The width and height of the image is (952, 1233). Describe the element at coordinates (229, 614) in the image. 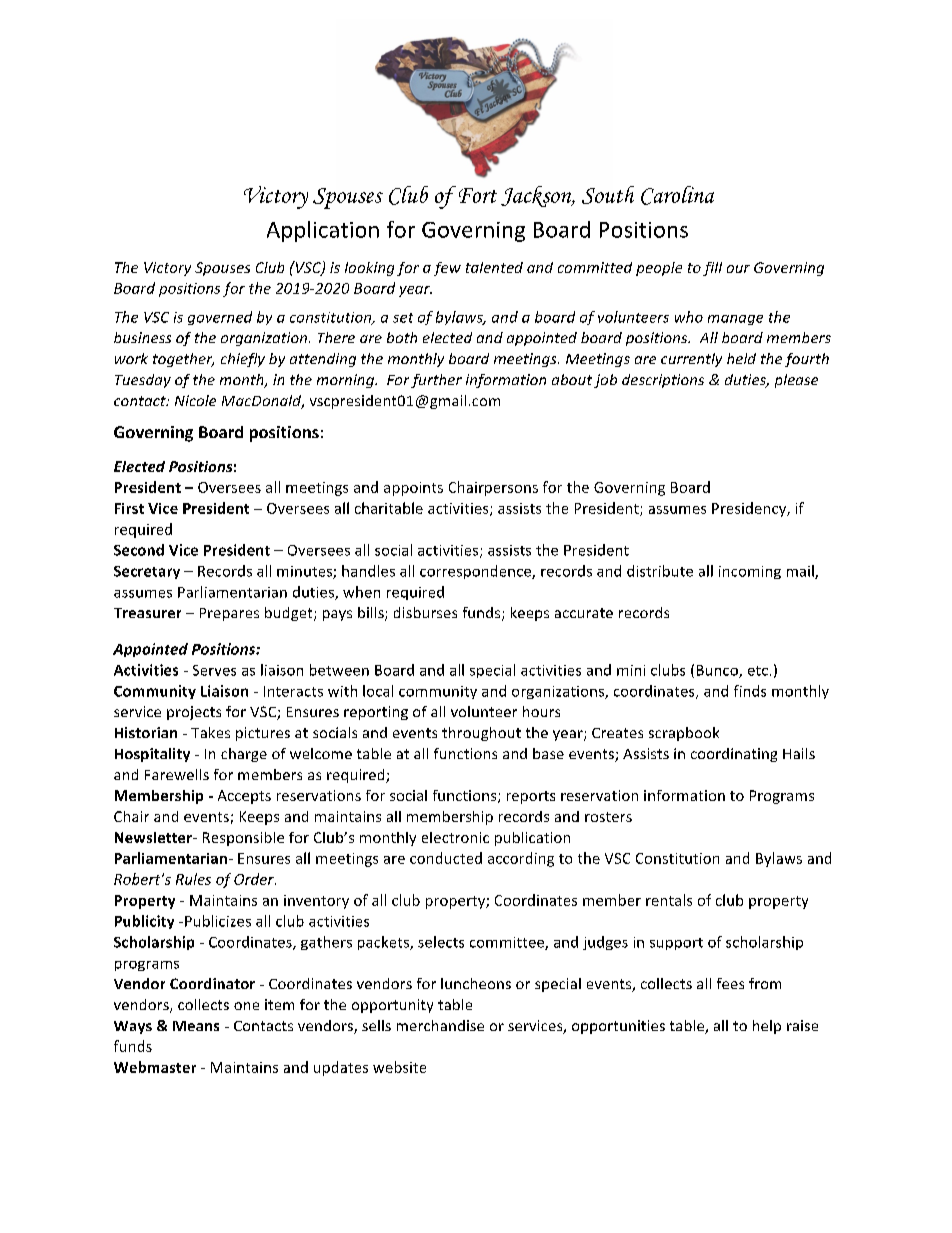

I see `Prepares` at that location.
